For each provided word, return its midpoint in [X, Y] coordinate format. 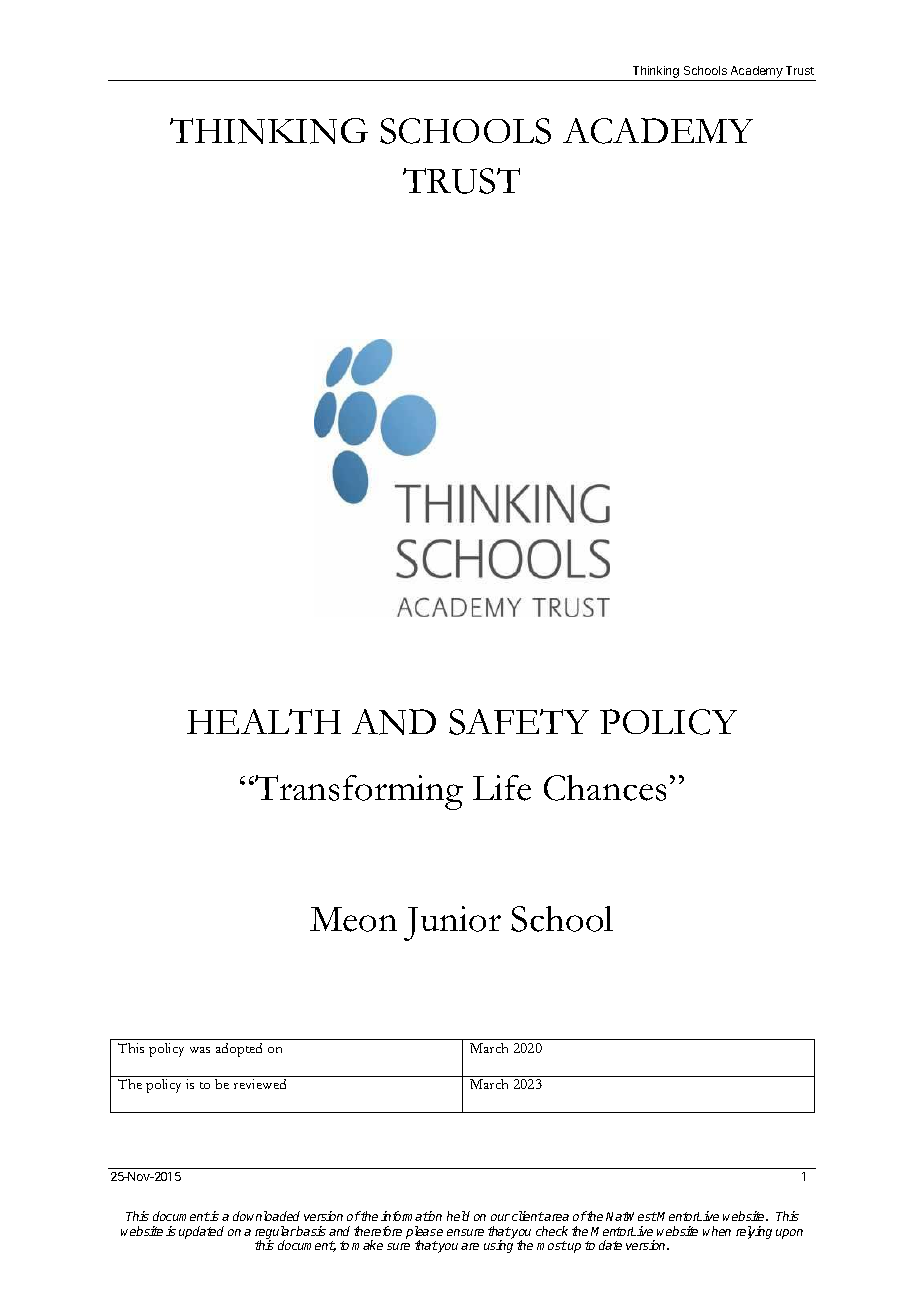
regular [276, 1233]
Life [502, 788]
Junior [452, 923]
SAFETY [519, 722]
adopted [239, 1050]
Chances [605, 788]
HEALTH [264, 721]
